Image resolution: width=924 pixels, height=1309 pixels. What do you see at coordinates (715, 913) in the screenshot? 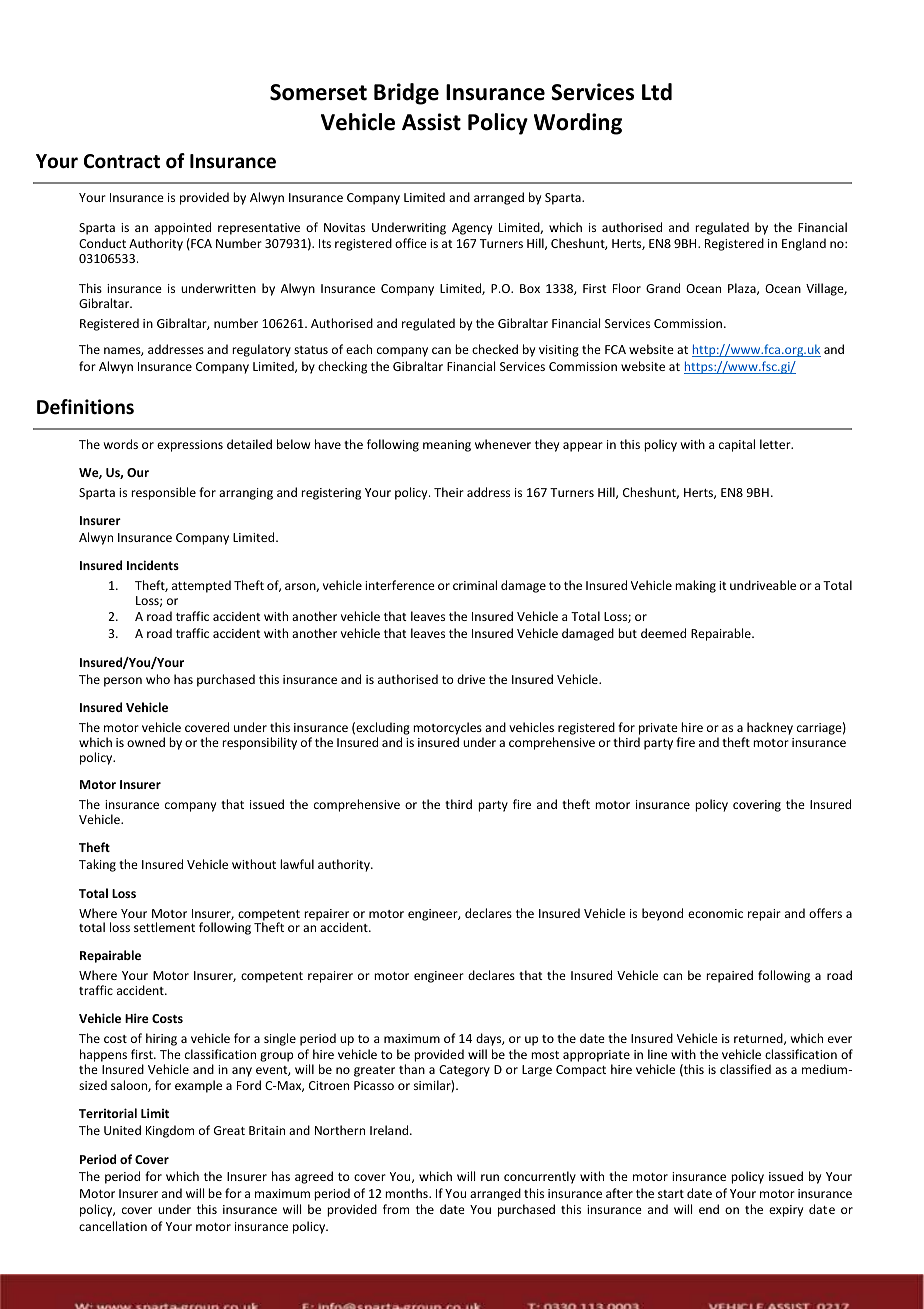
I see `economic` at bounding box center [715, 913].
